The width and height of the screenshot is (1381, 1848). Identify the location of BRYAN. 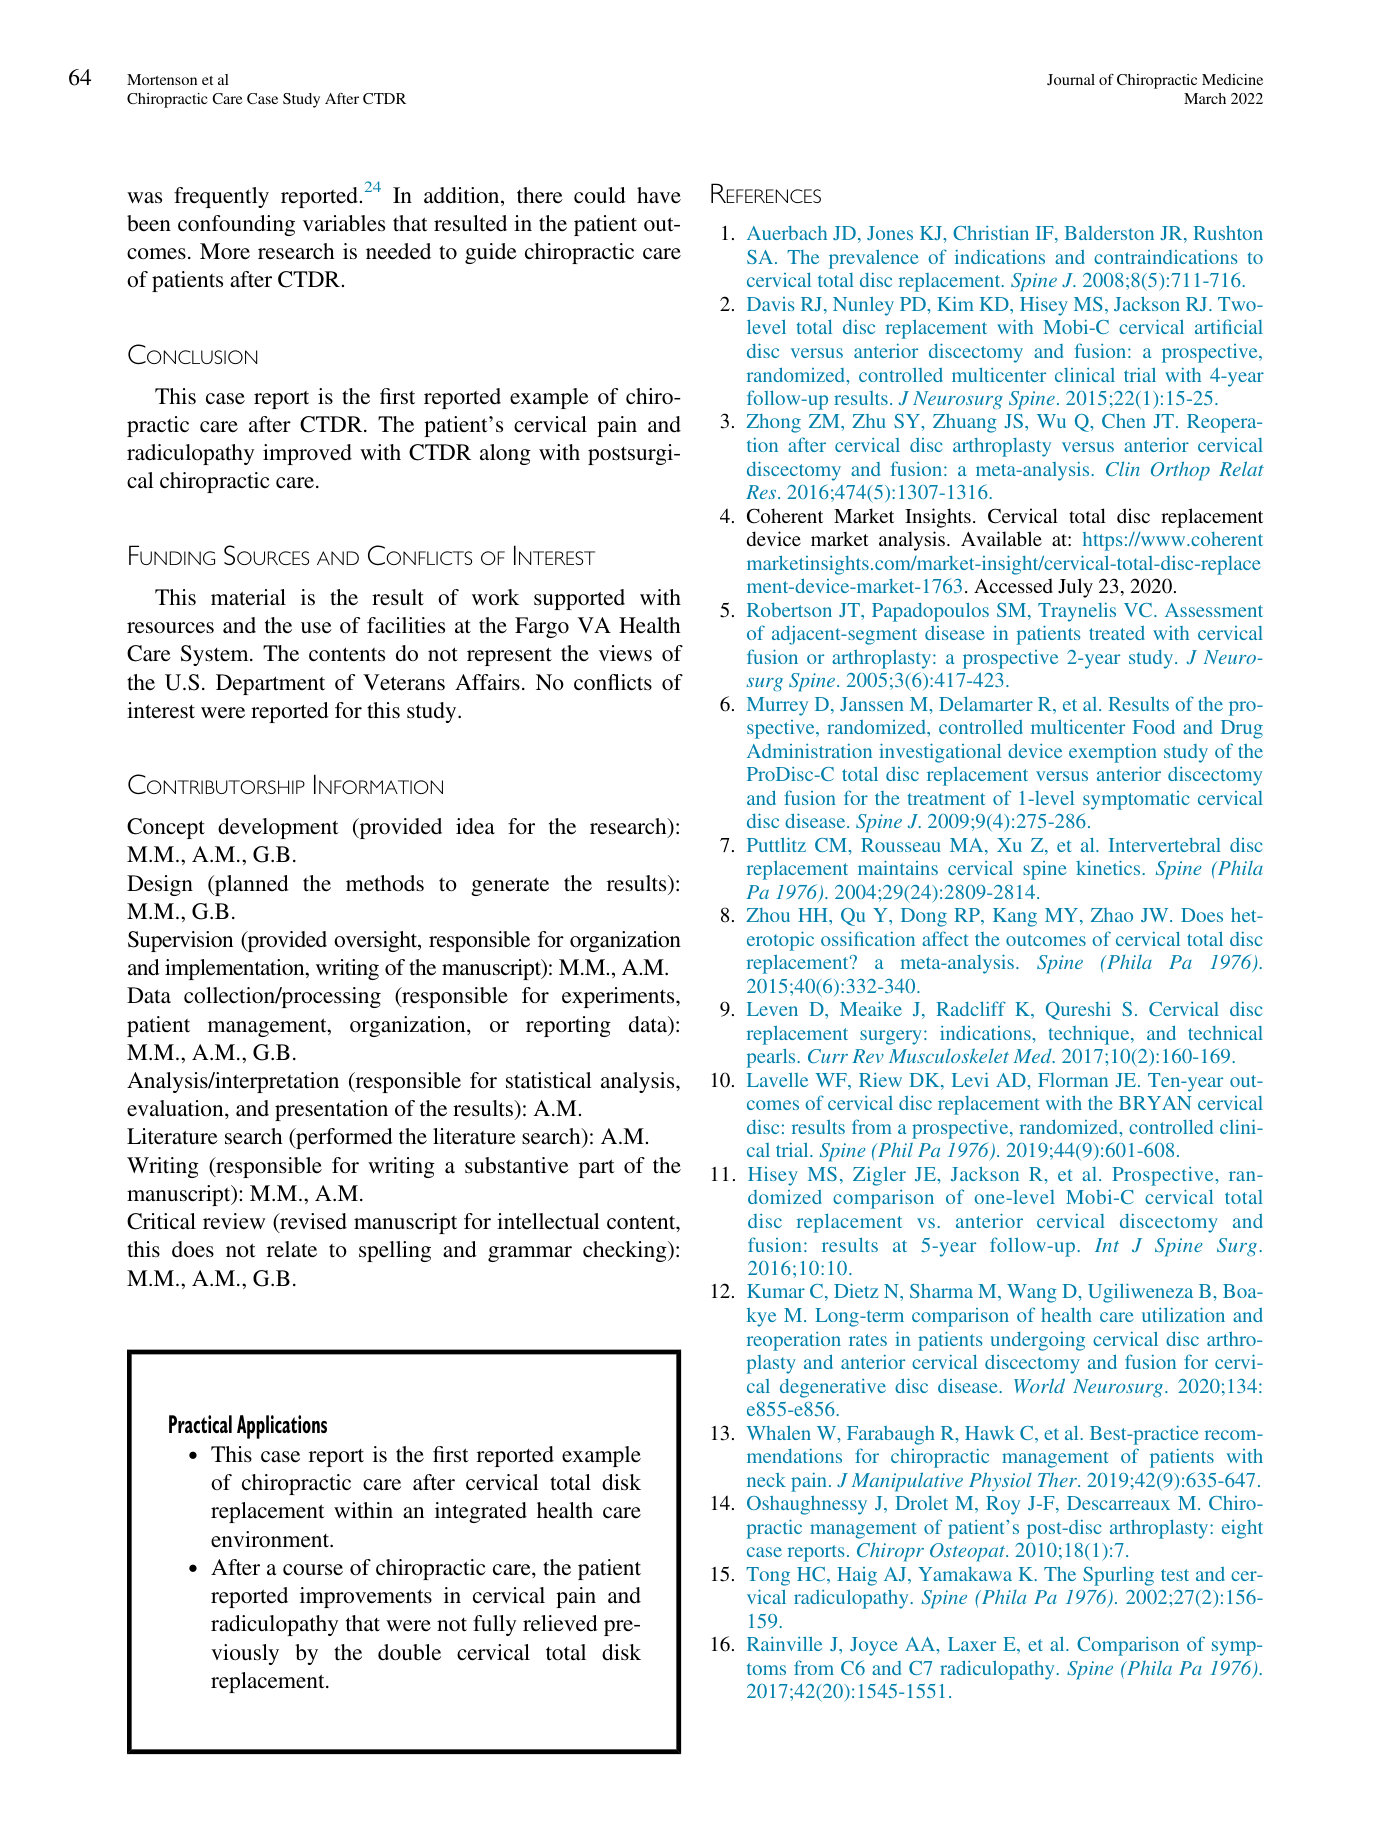
(1155, 1103).
